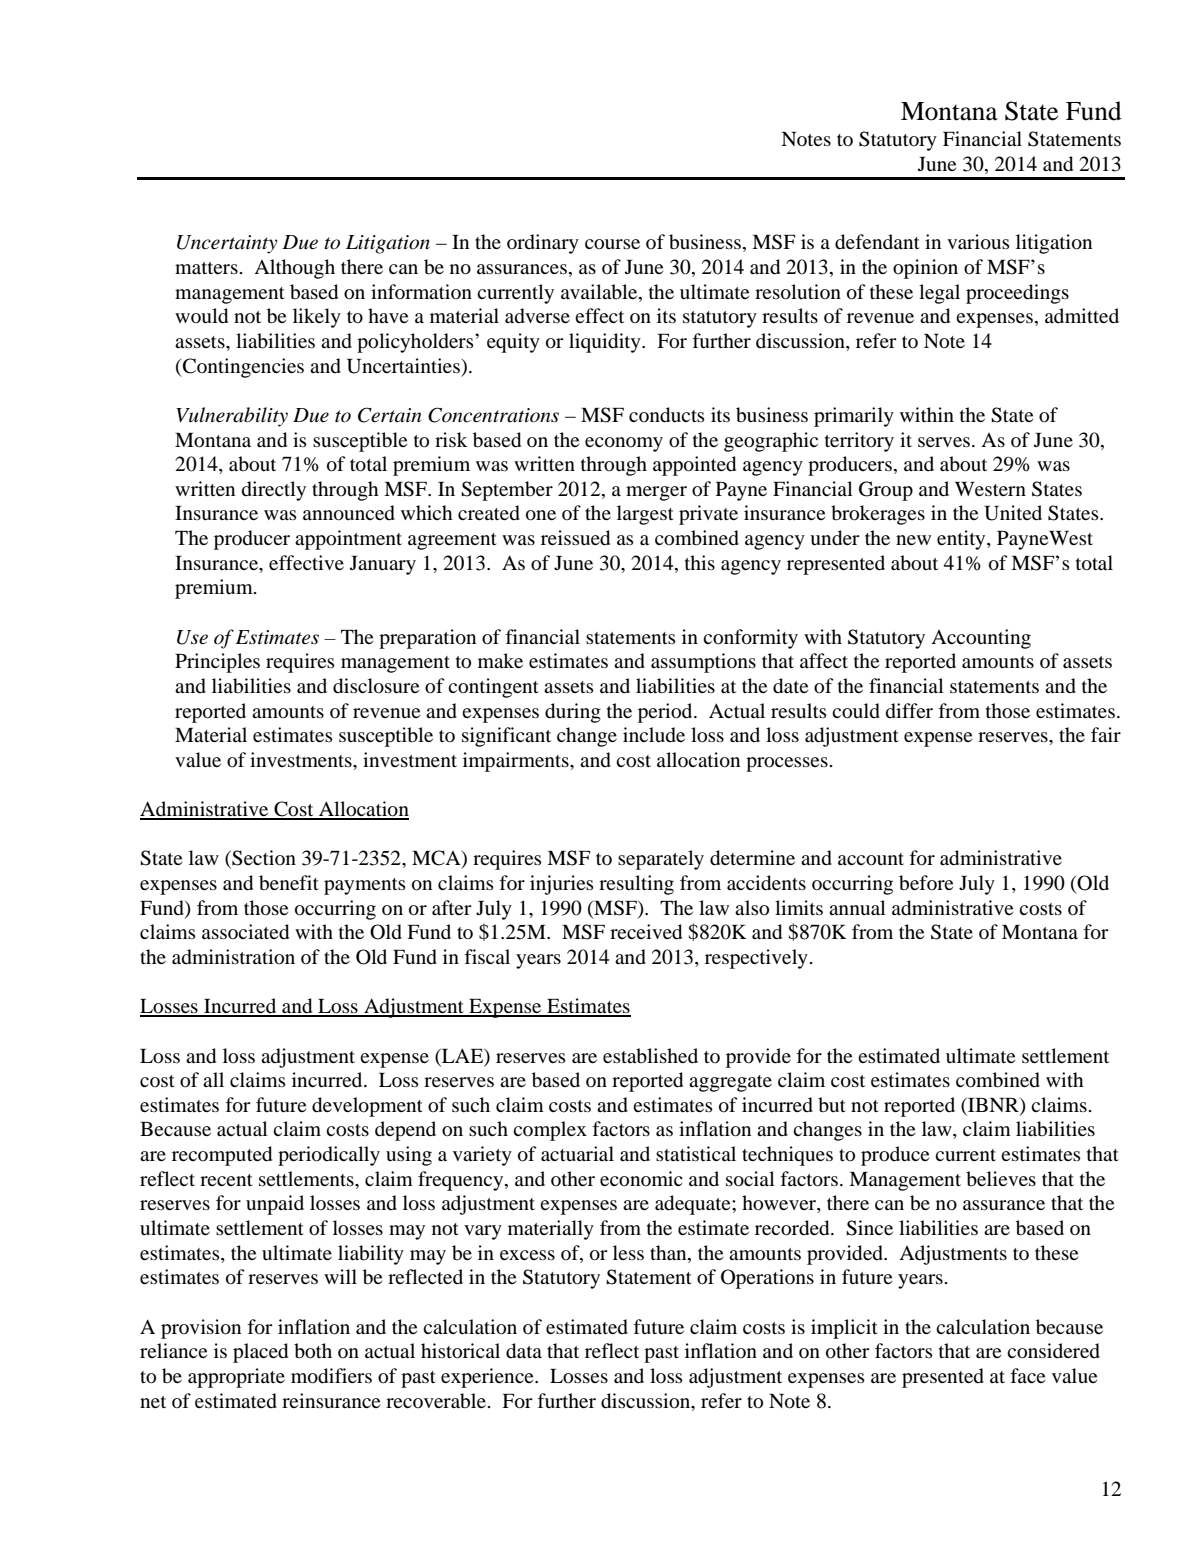 Image resolution: width=1192 pixels, height=1543 pixels. Describe the element at coordinates (1001, 1179) in the screenshot. I see `believes` at that location.
